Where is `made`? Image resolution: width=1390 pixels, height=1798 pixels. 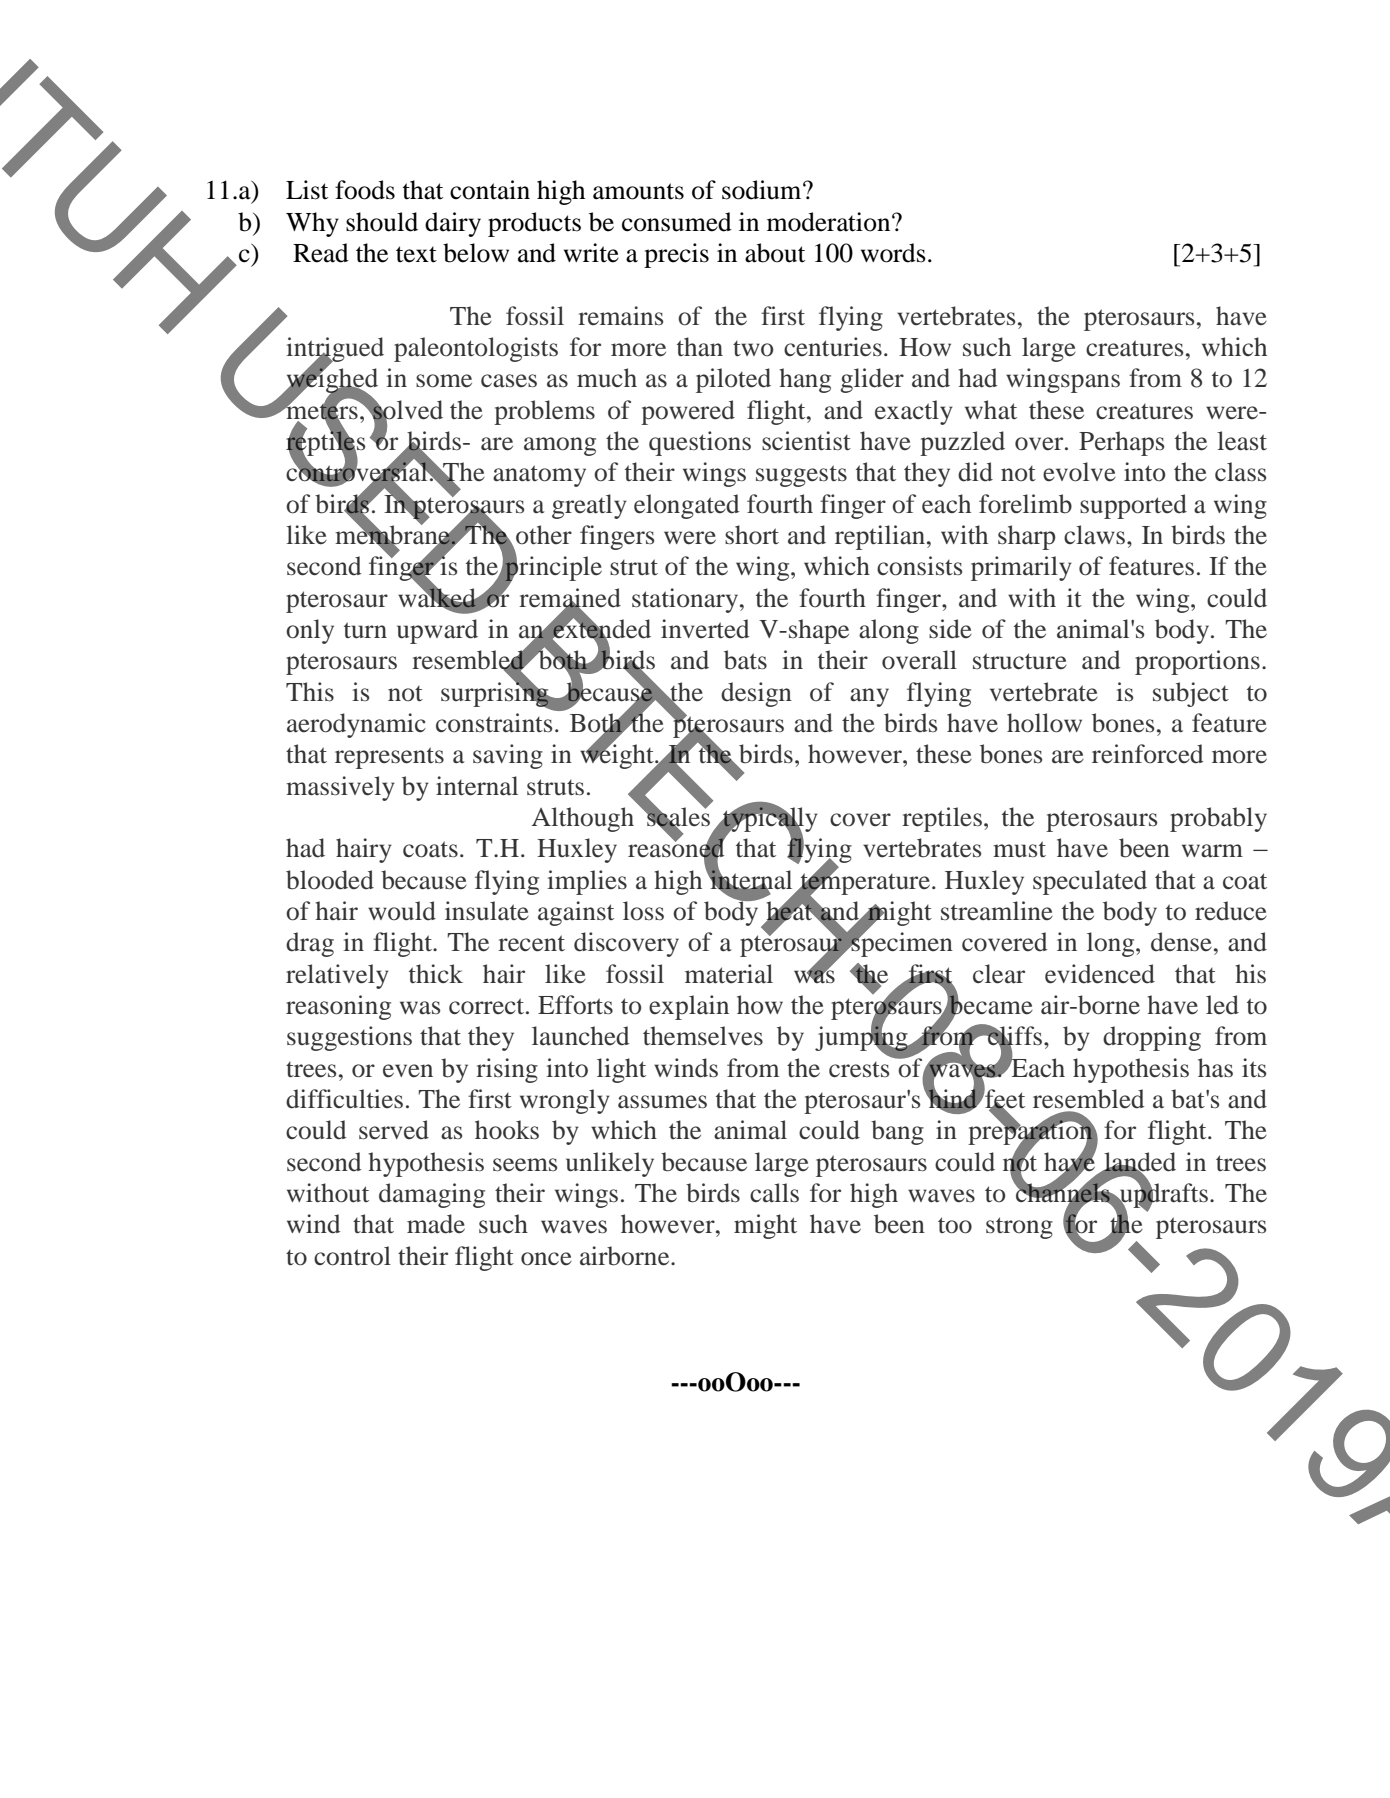 made is located at coordinates (436, 1224).
